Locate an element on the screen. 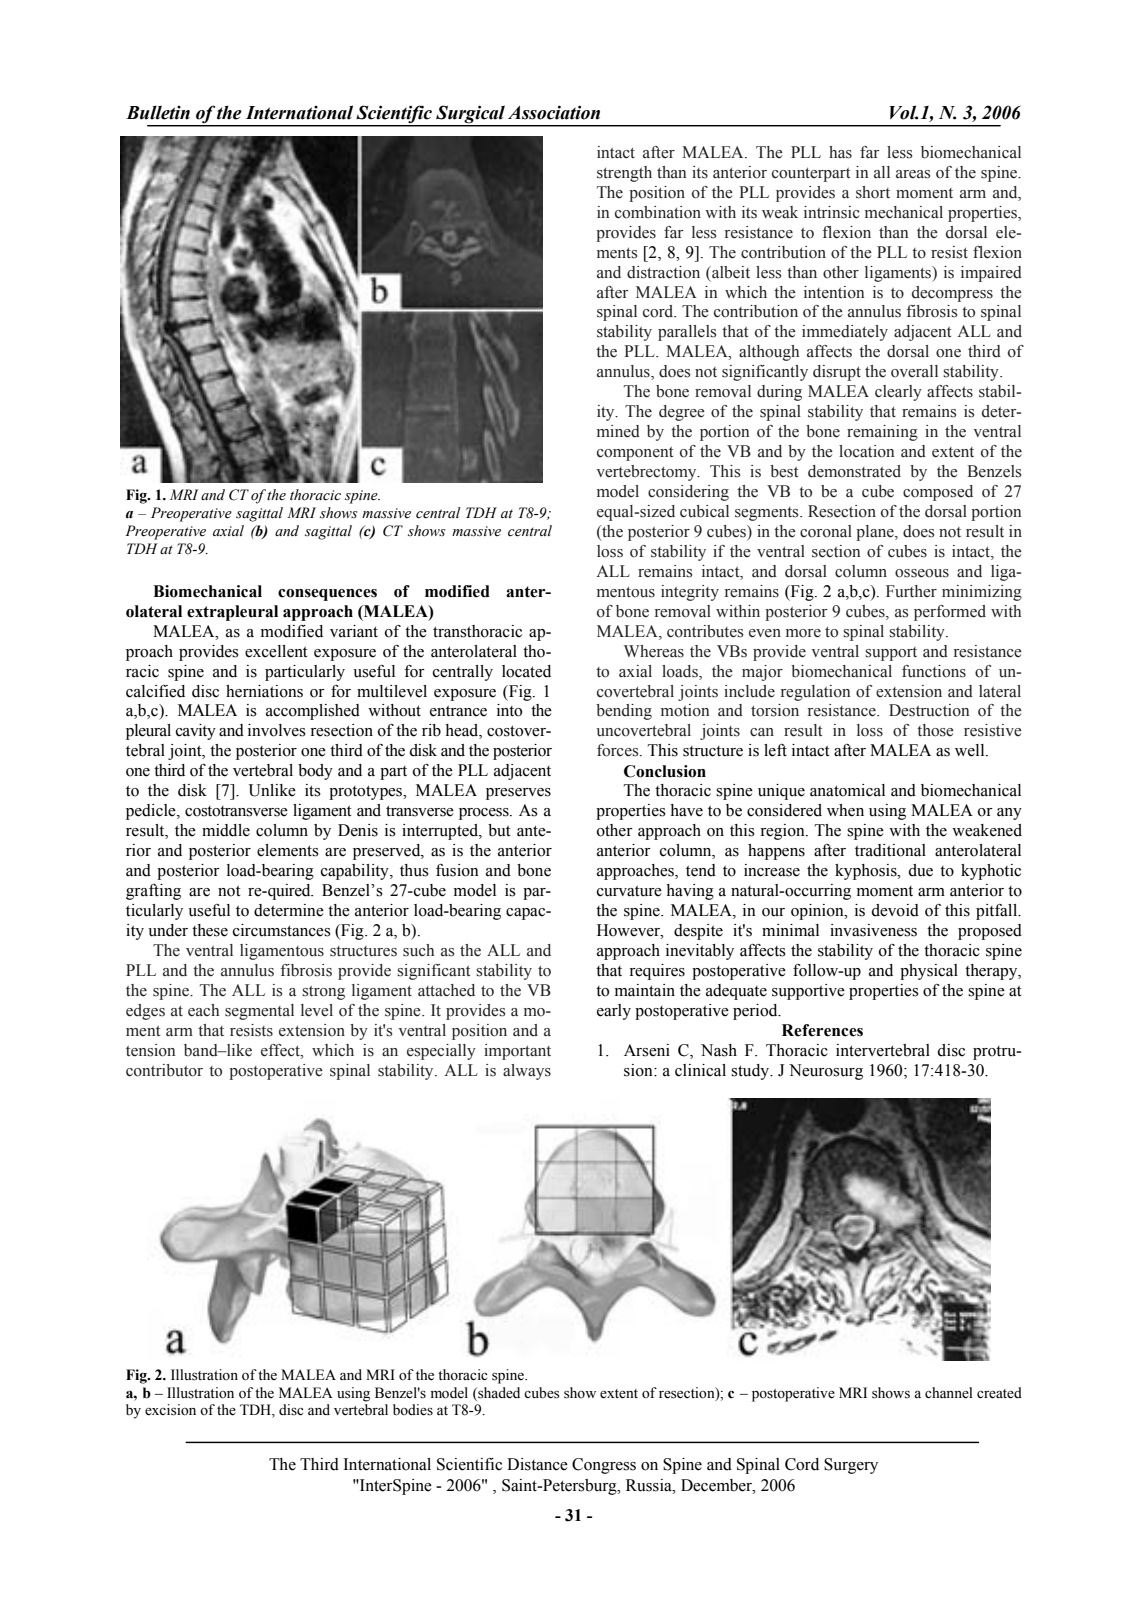 The image size is (1147, 1623). each is located at coordinates (203, 1010).
